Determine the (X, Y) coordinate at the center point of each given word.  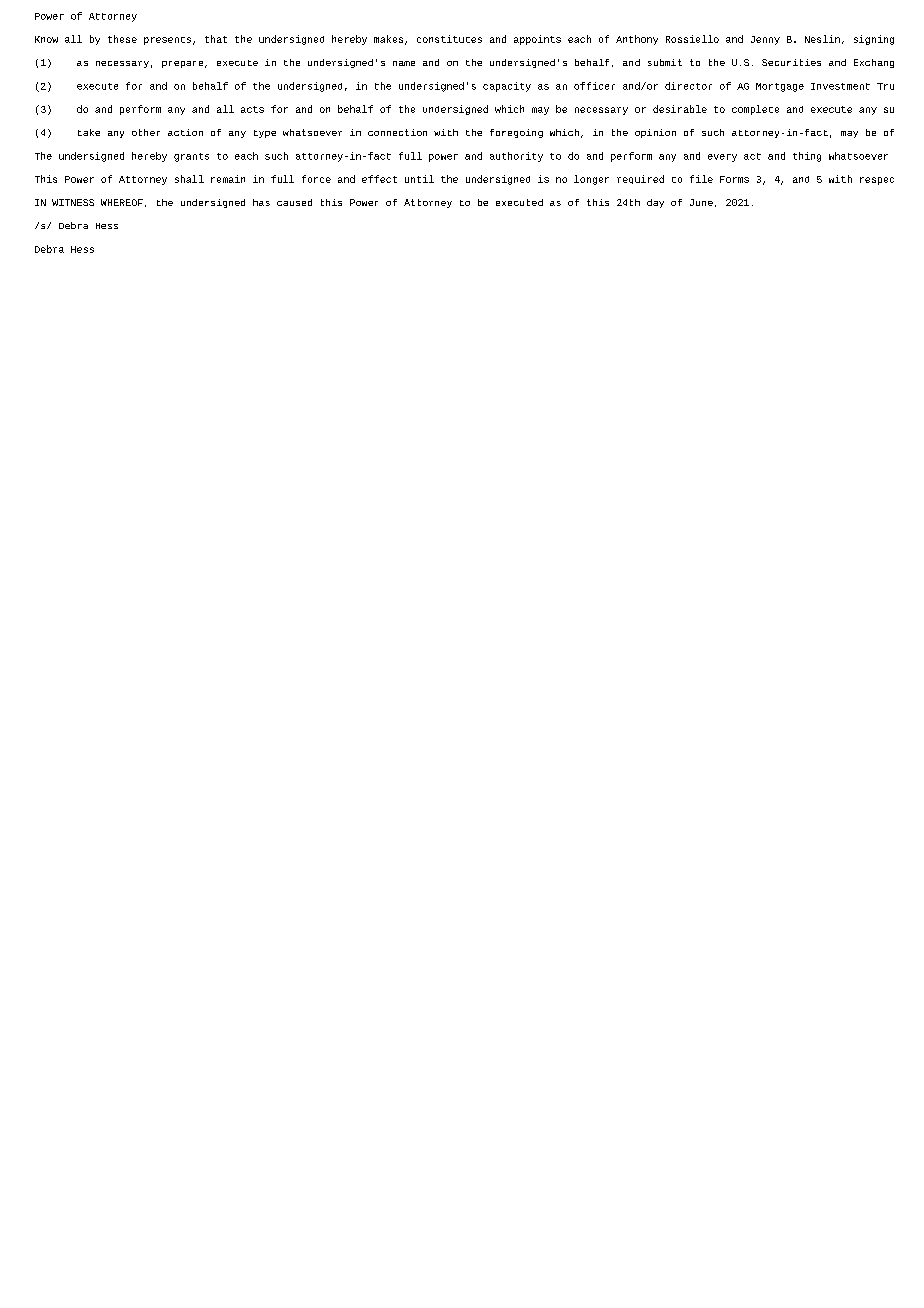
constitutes (449, 39)
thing (807, 157)
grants (191, 157)
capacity (507, 87)
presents (167, 41)
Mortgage (780, 87)
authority (516, 157)
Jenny (765, 40)
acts (252, 109)
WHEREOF (122, 202)
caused (294, 202)
